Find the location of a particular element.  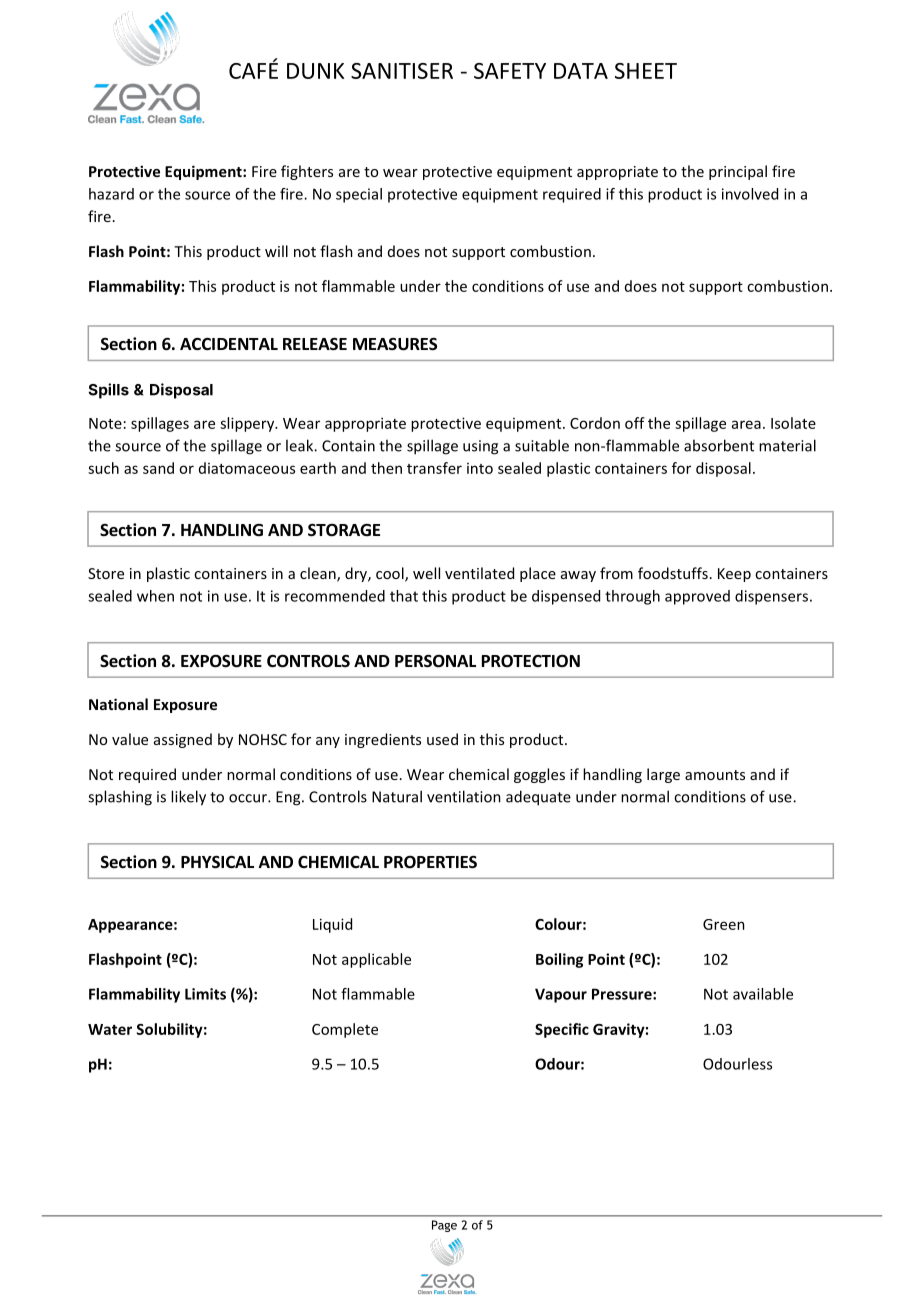

approved is located at coordinates (697, 597).
